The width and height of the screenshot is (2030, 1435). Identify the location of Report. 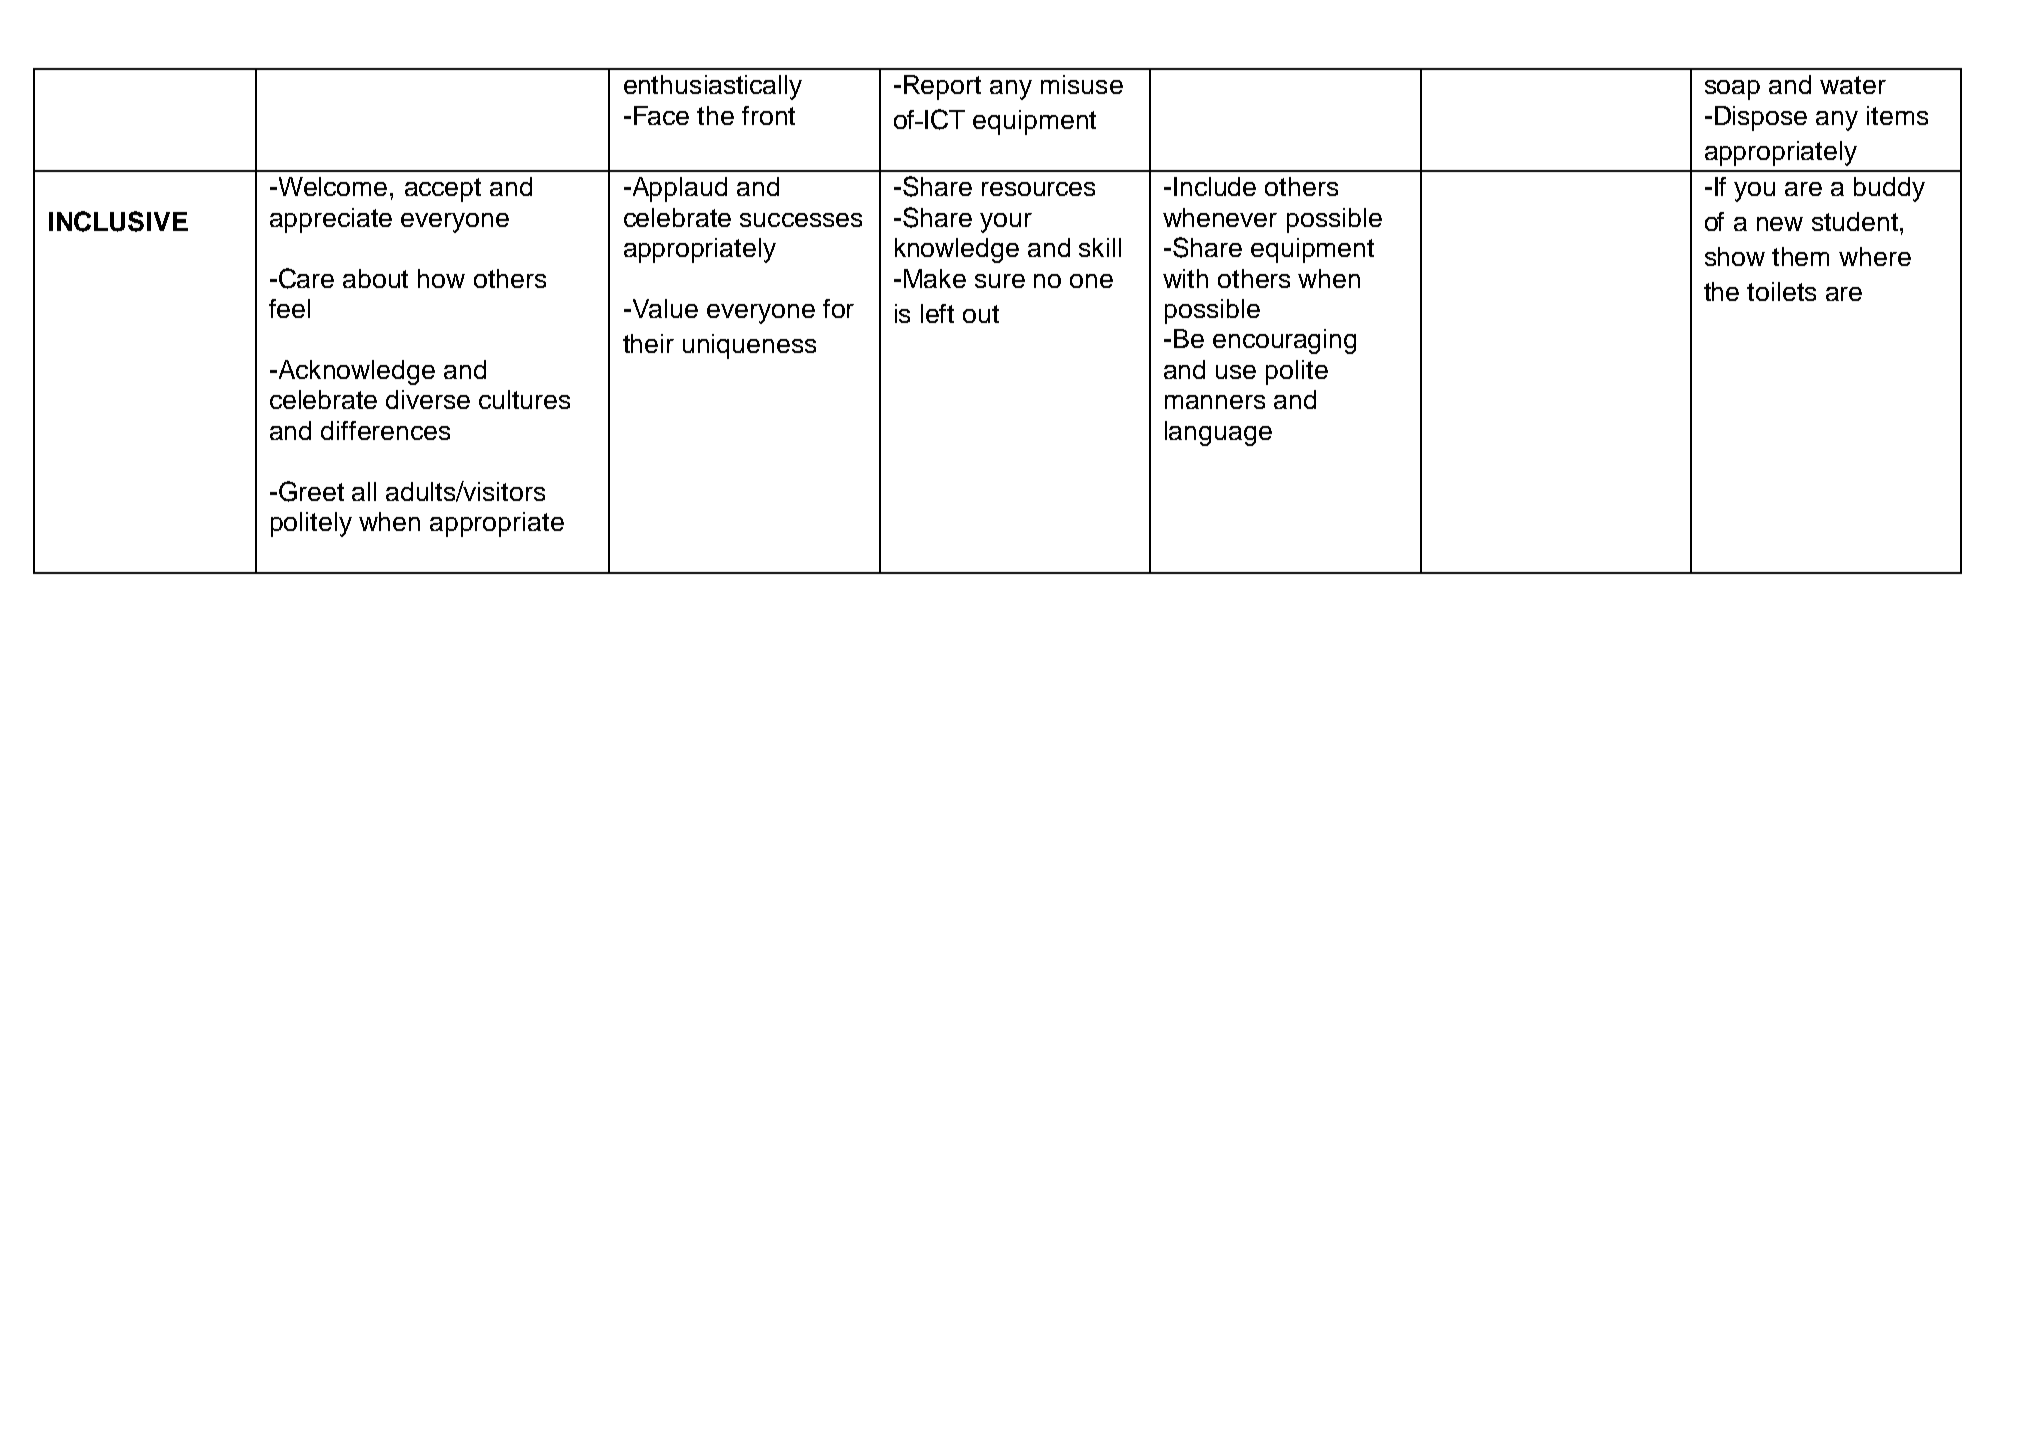
(942, 87).
